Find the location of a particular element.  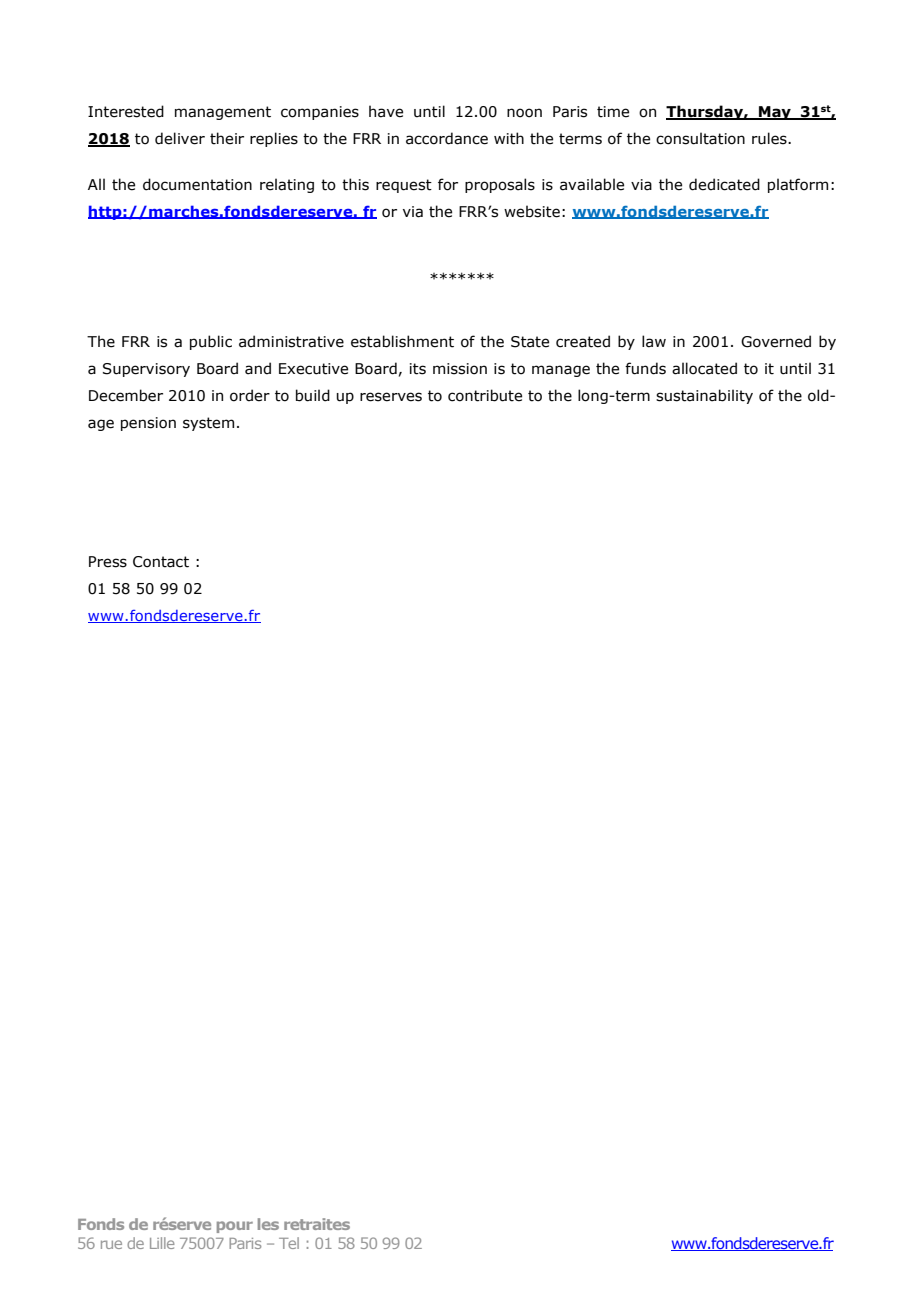

consultation is located at coordinates (700, 138).
